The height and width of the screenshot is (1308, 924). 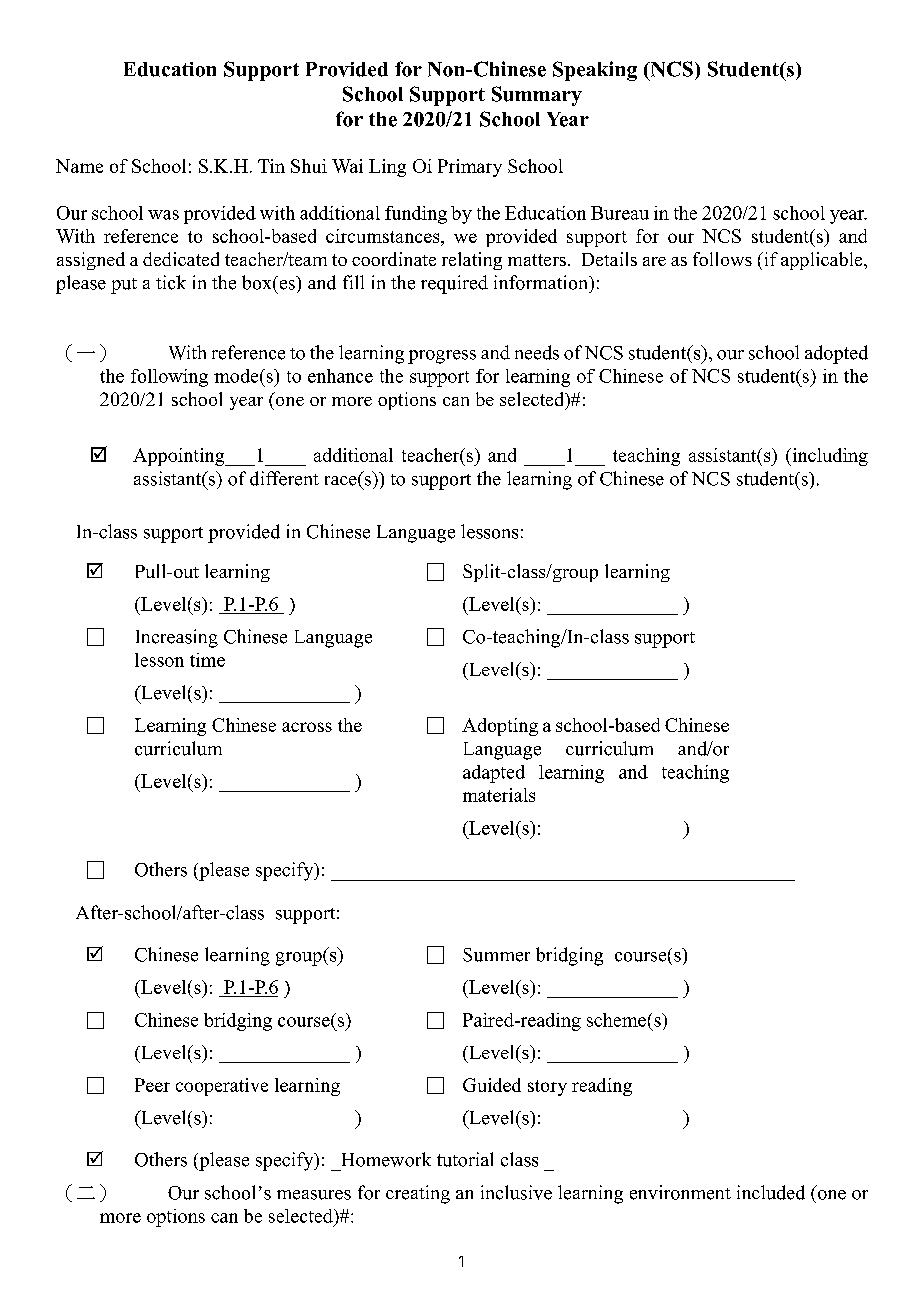 I want to click on across, so click(x=307, y=727).
